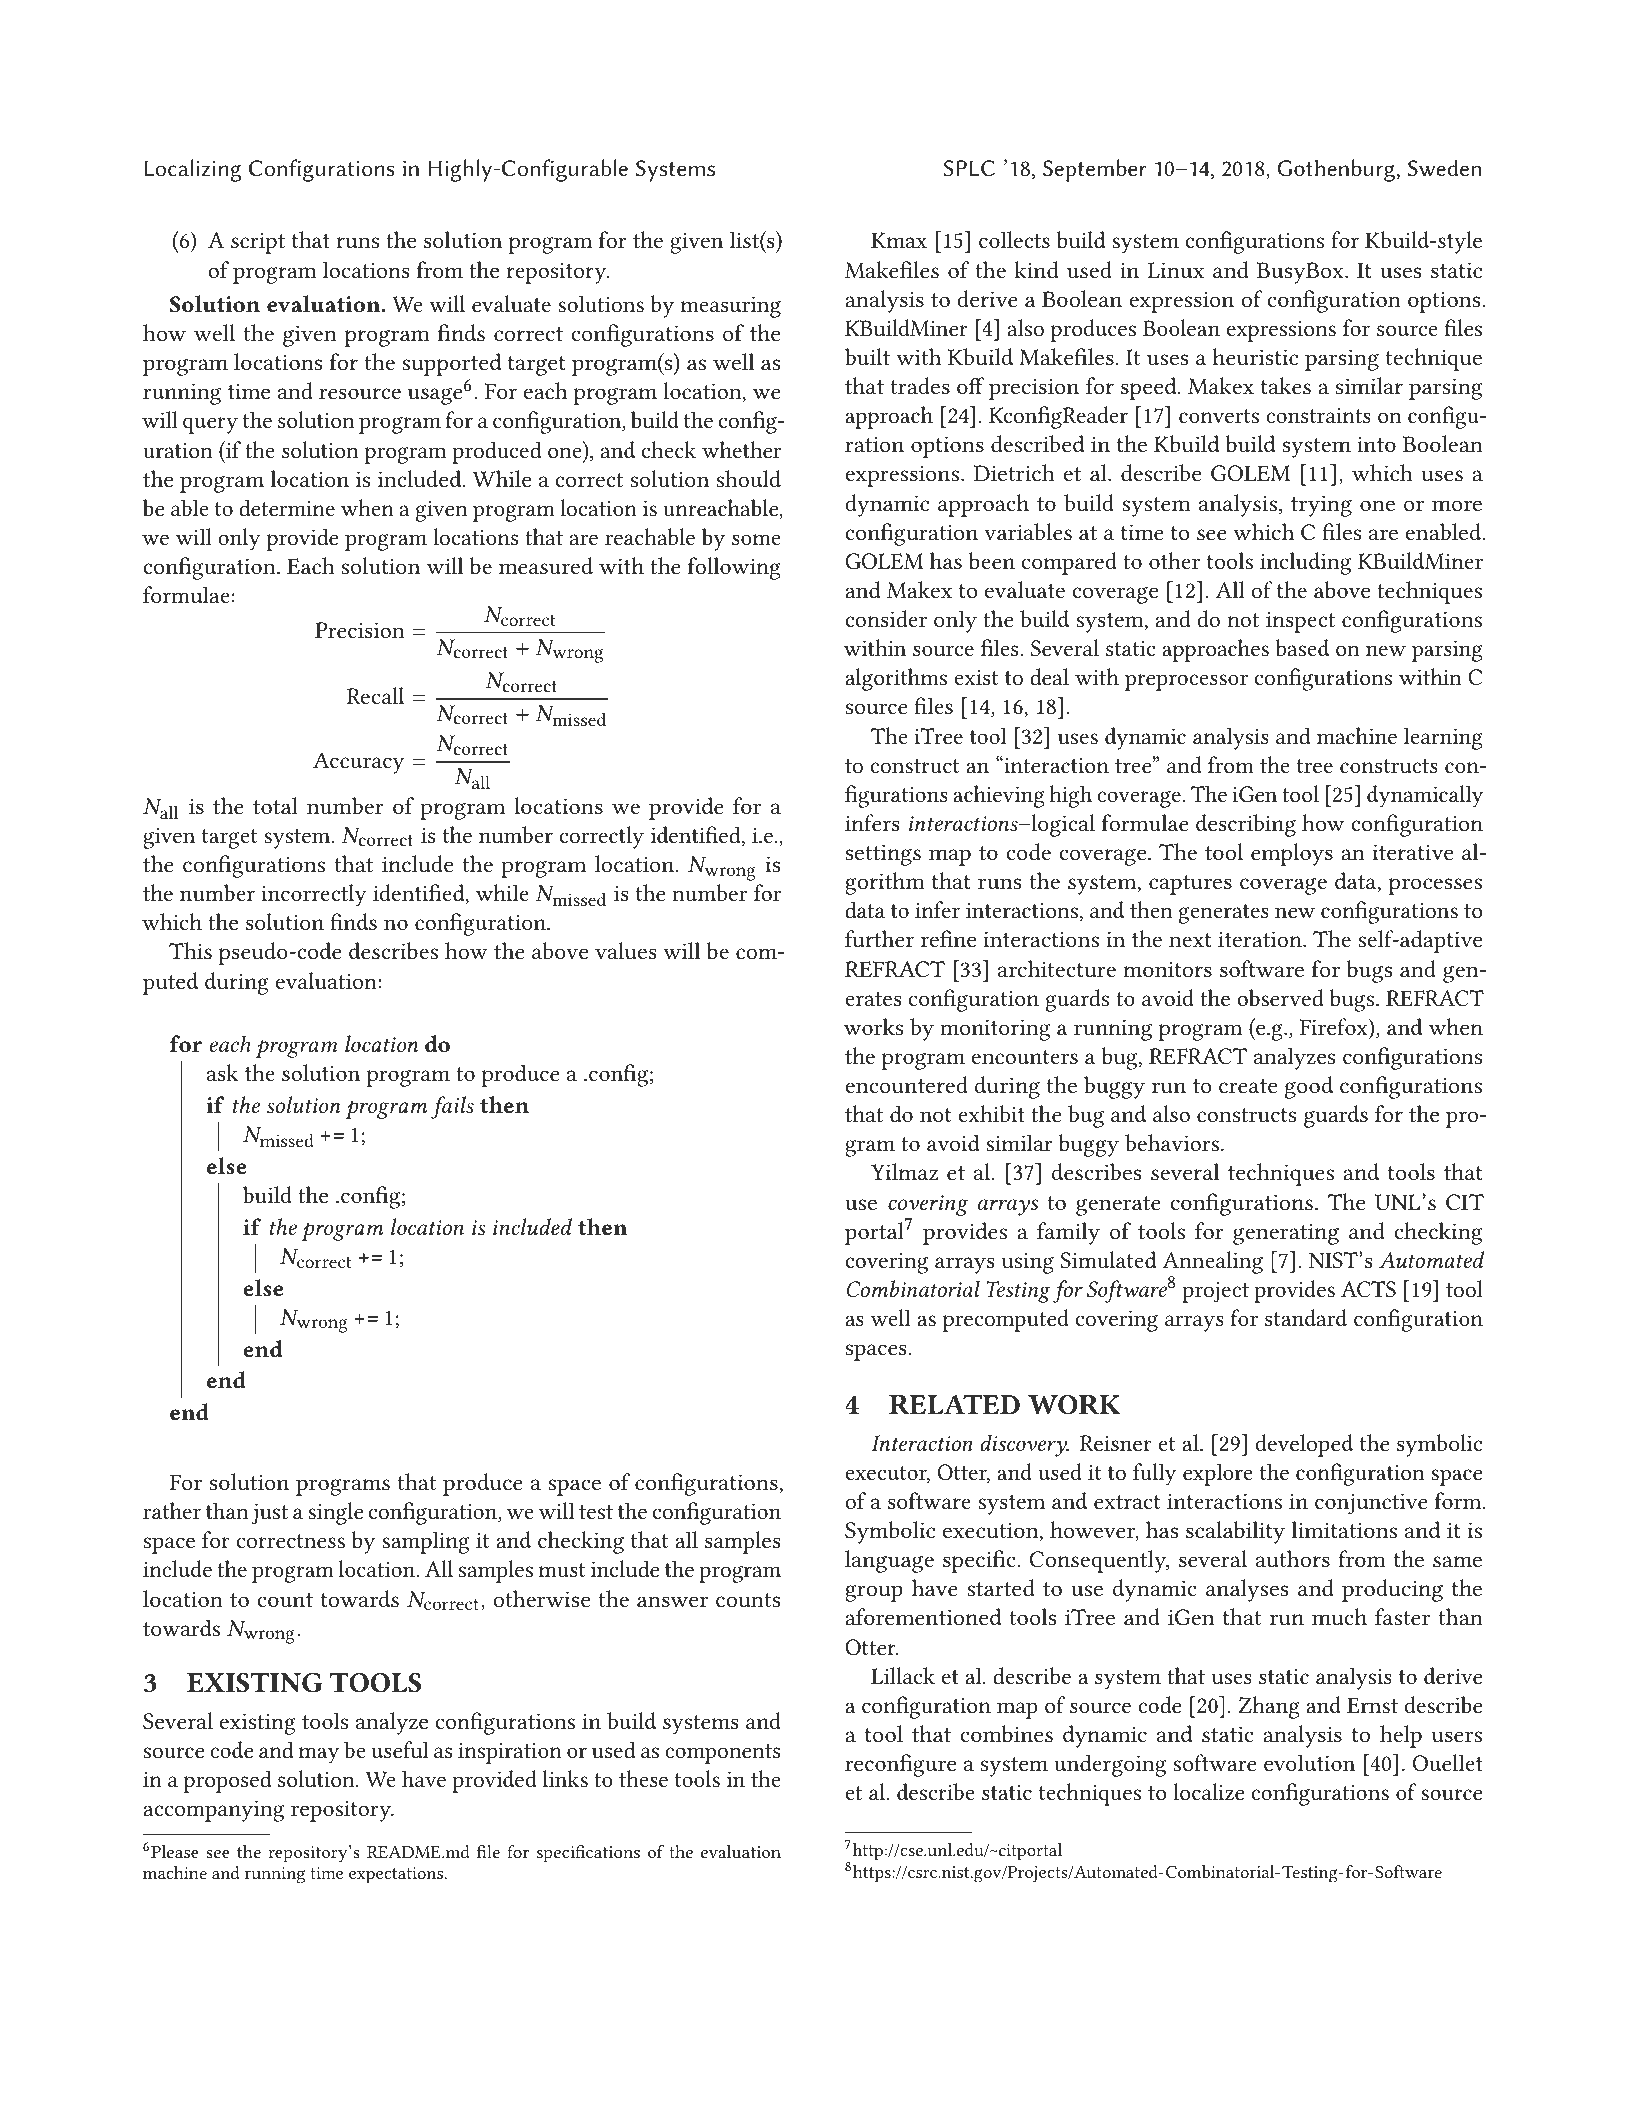 The height and width of the screenshot is (2105, 1626). I want to click on consider, so click(886, 619).
